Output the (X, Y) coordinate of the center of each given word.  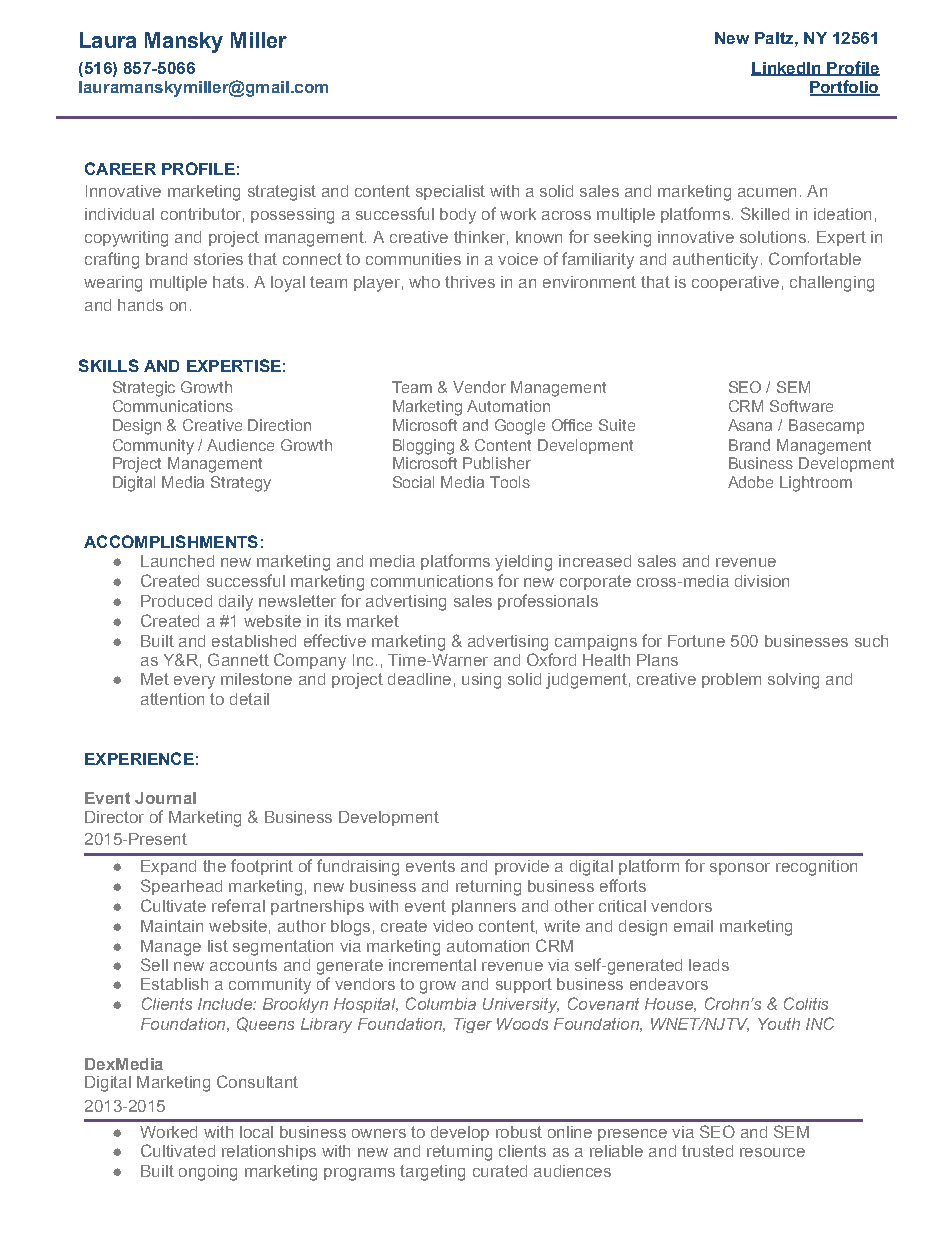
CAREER (120, 168)
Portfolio (845, 88)
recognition (816, 868)
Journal (165, 798)
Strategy (241, 484)
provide (522, 867)
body (458, 216)
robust (519, 1132)
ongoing (208, 1173)
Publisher (497, 463)
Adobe (750, 482)
